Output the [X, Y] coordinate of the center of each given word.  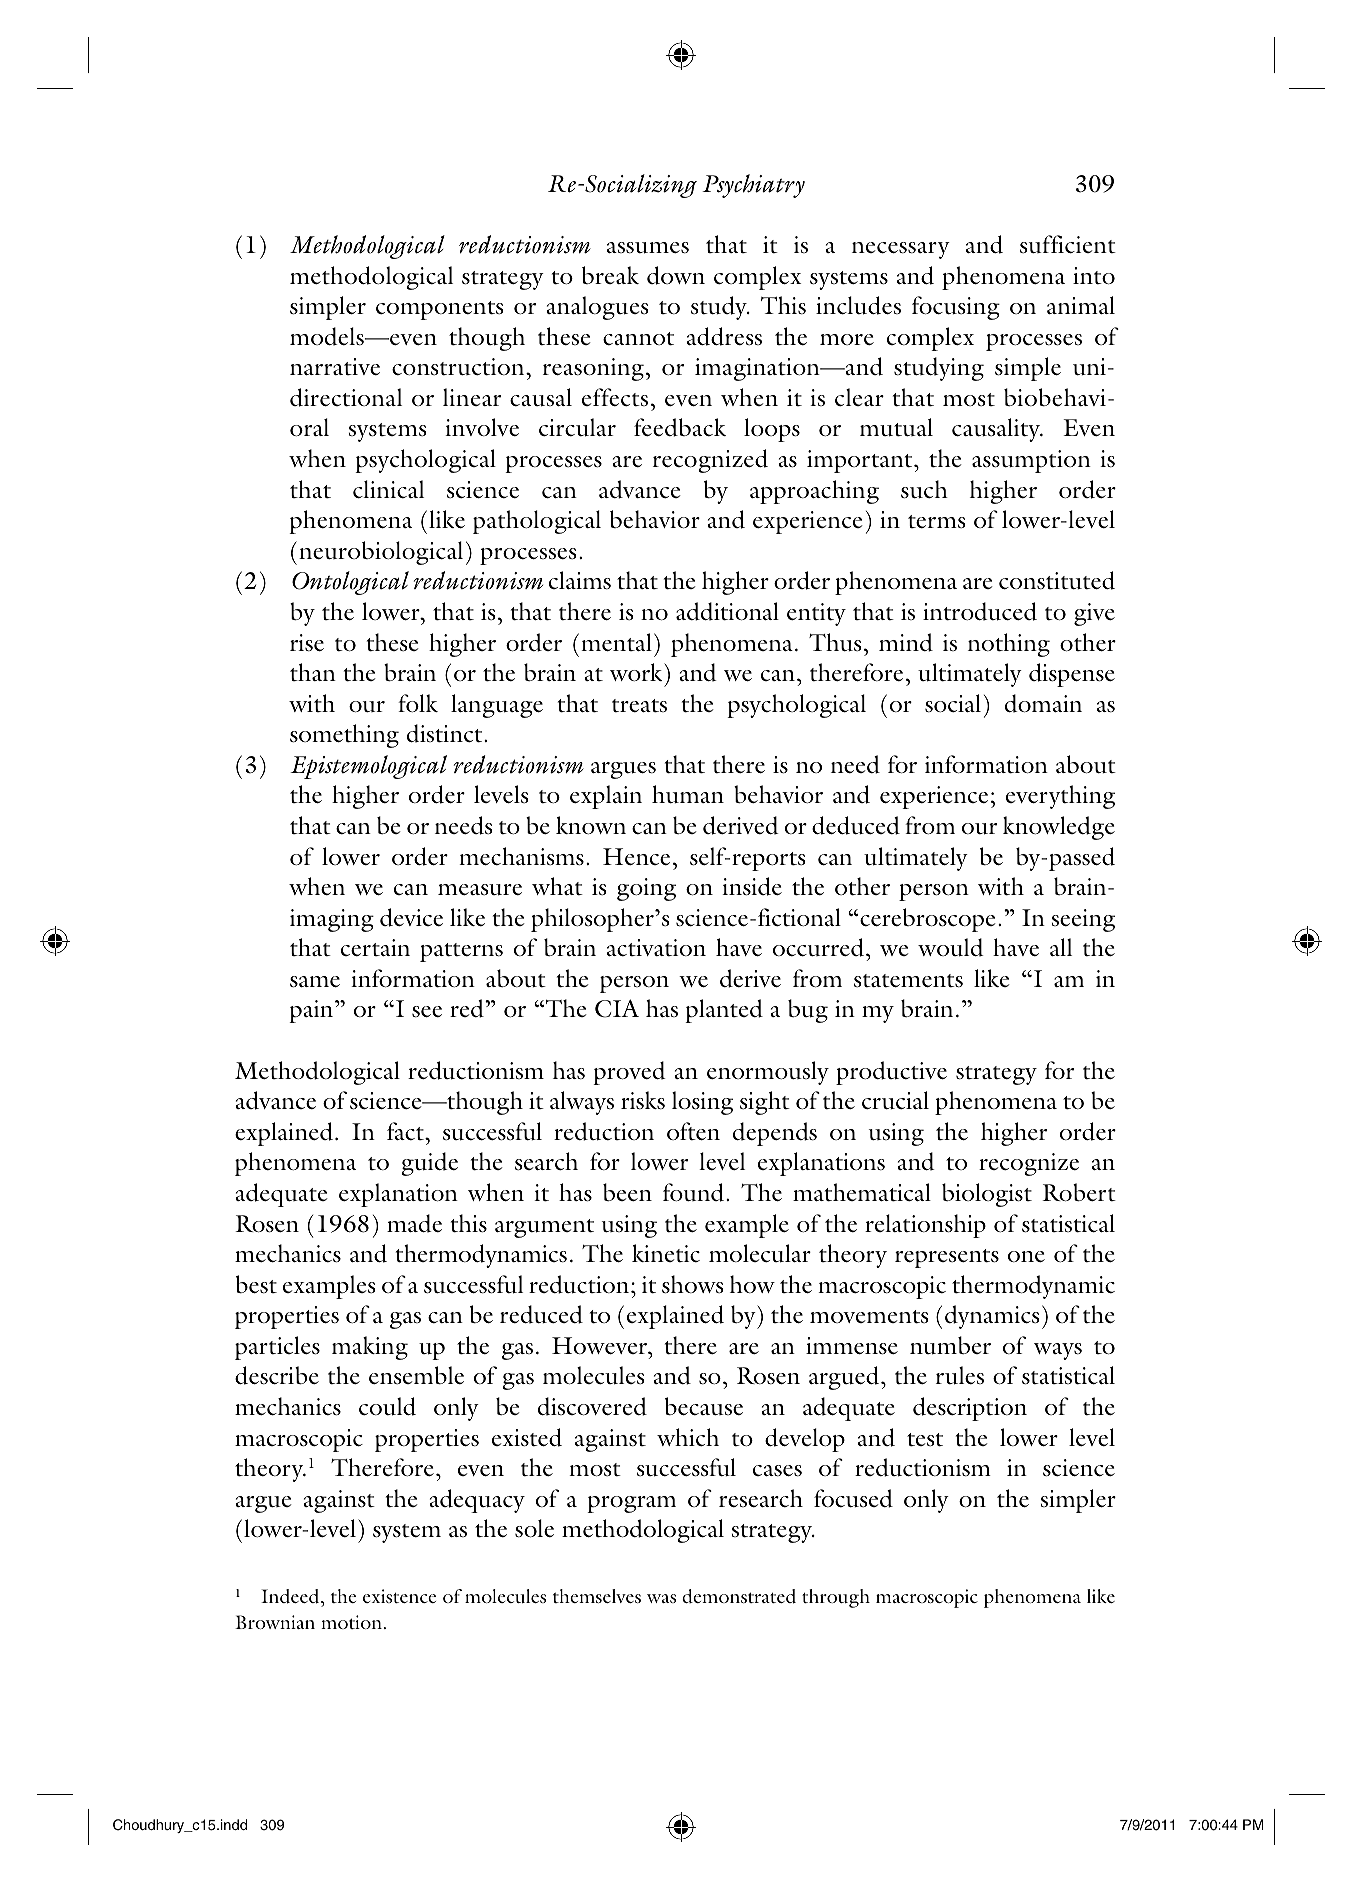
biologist [987, 1195]
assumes [648, 248]
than [313, 672]
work [637, 672]
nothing [1009, 645]
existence [399, 1596]
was [661, 1598]
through [836, 1598]
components [440, 310]
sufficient [1068, 244]
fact [406, 1131]
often [693, 1131]
